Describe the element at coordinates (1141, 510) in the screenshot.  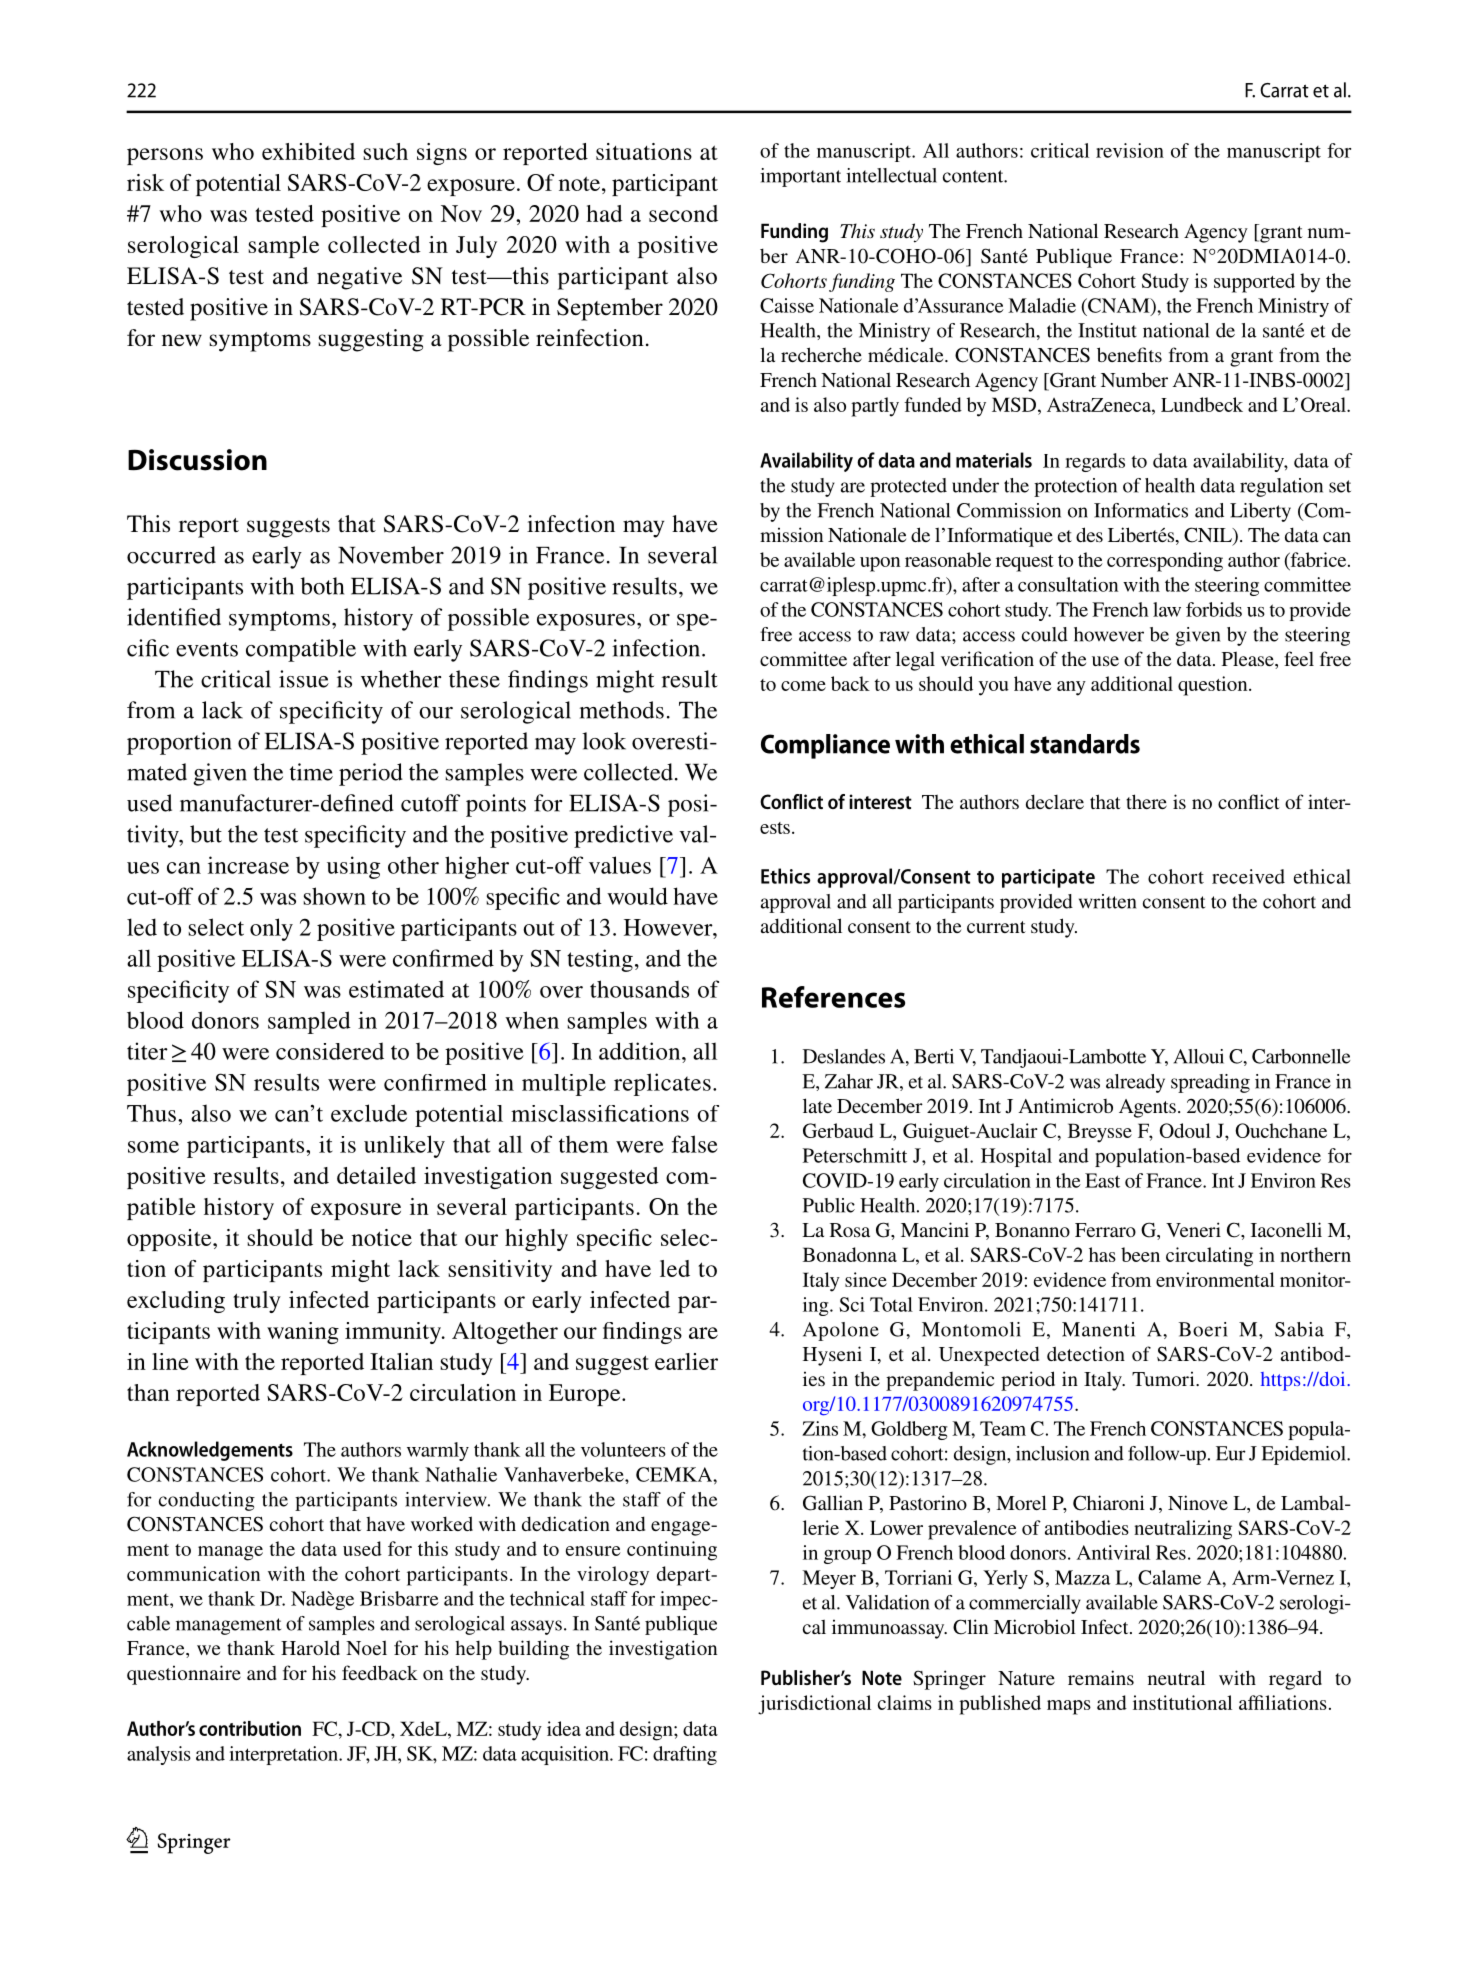
I see `Informatics` at that location.
